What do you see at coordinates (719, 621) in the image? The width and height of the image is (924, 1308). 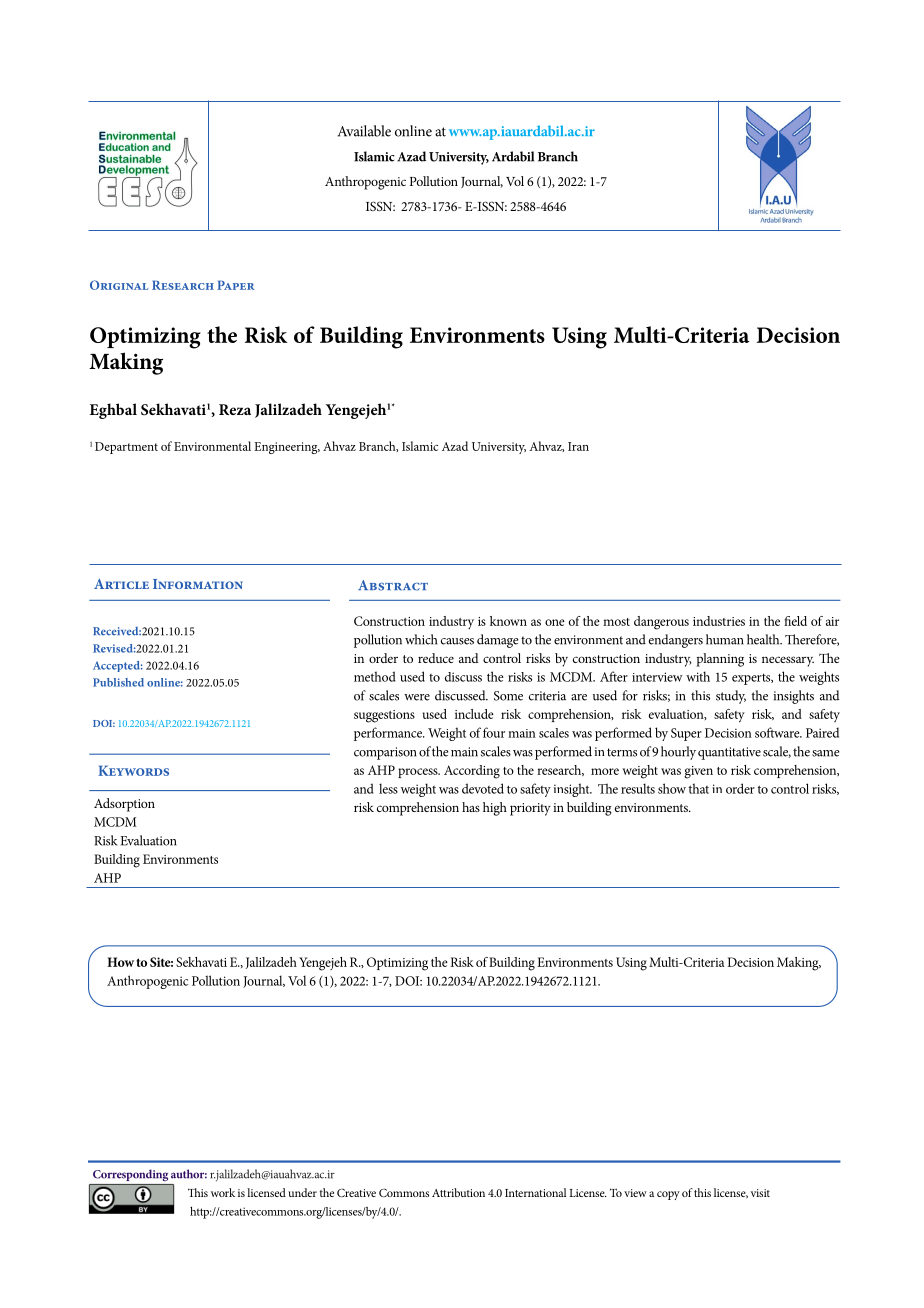 I see `industries` at bounding box center [719, 621].
